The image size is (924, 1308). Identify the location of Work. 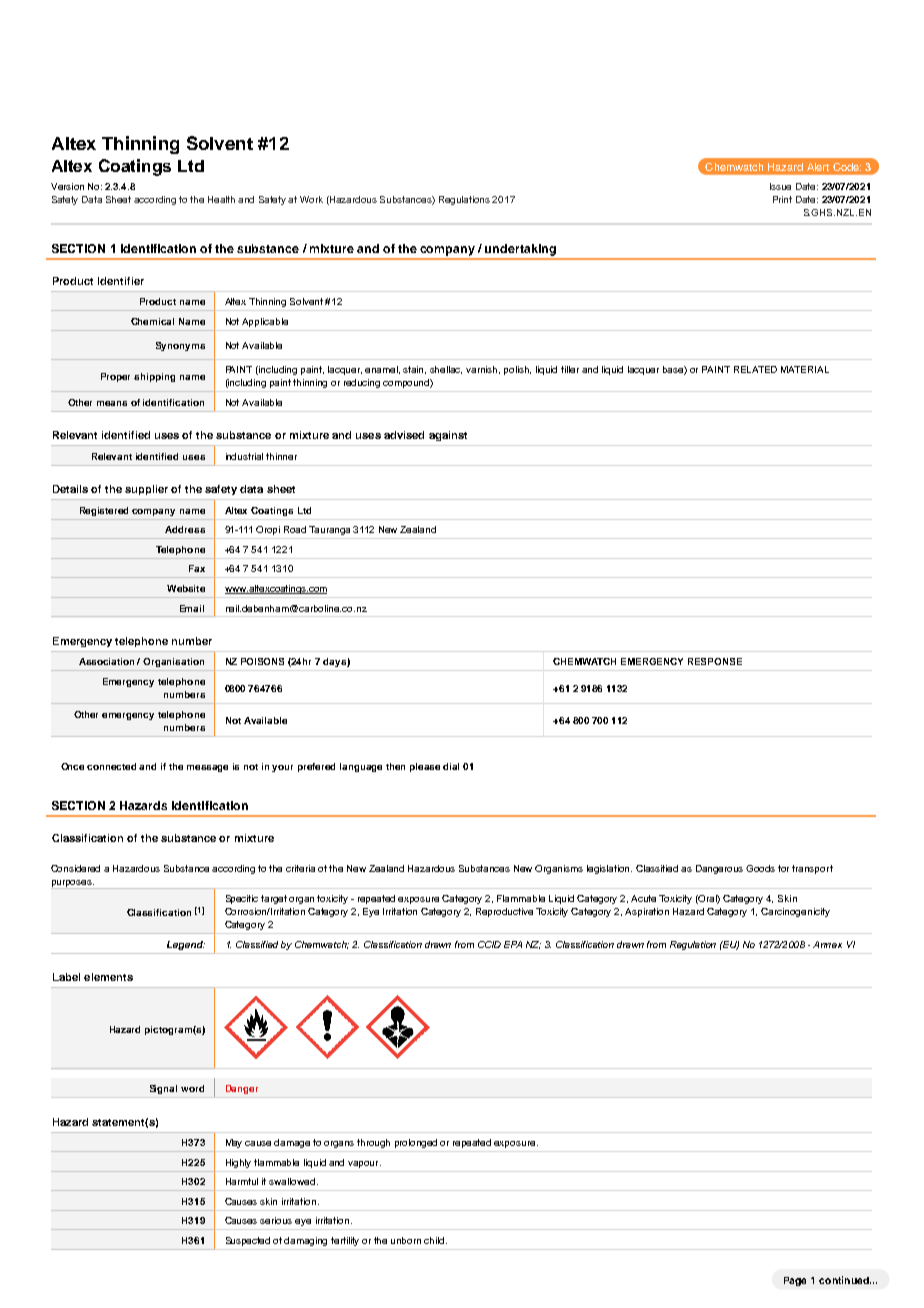
(311, 199).
